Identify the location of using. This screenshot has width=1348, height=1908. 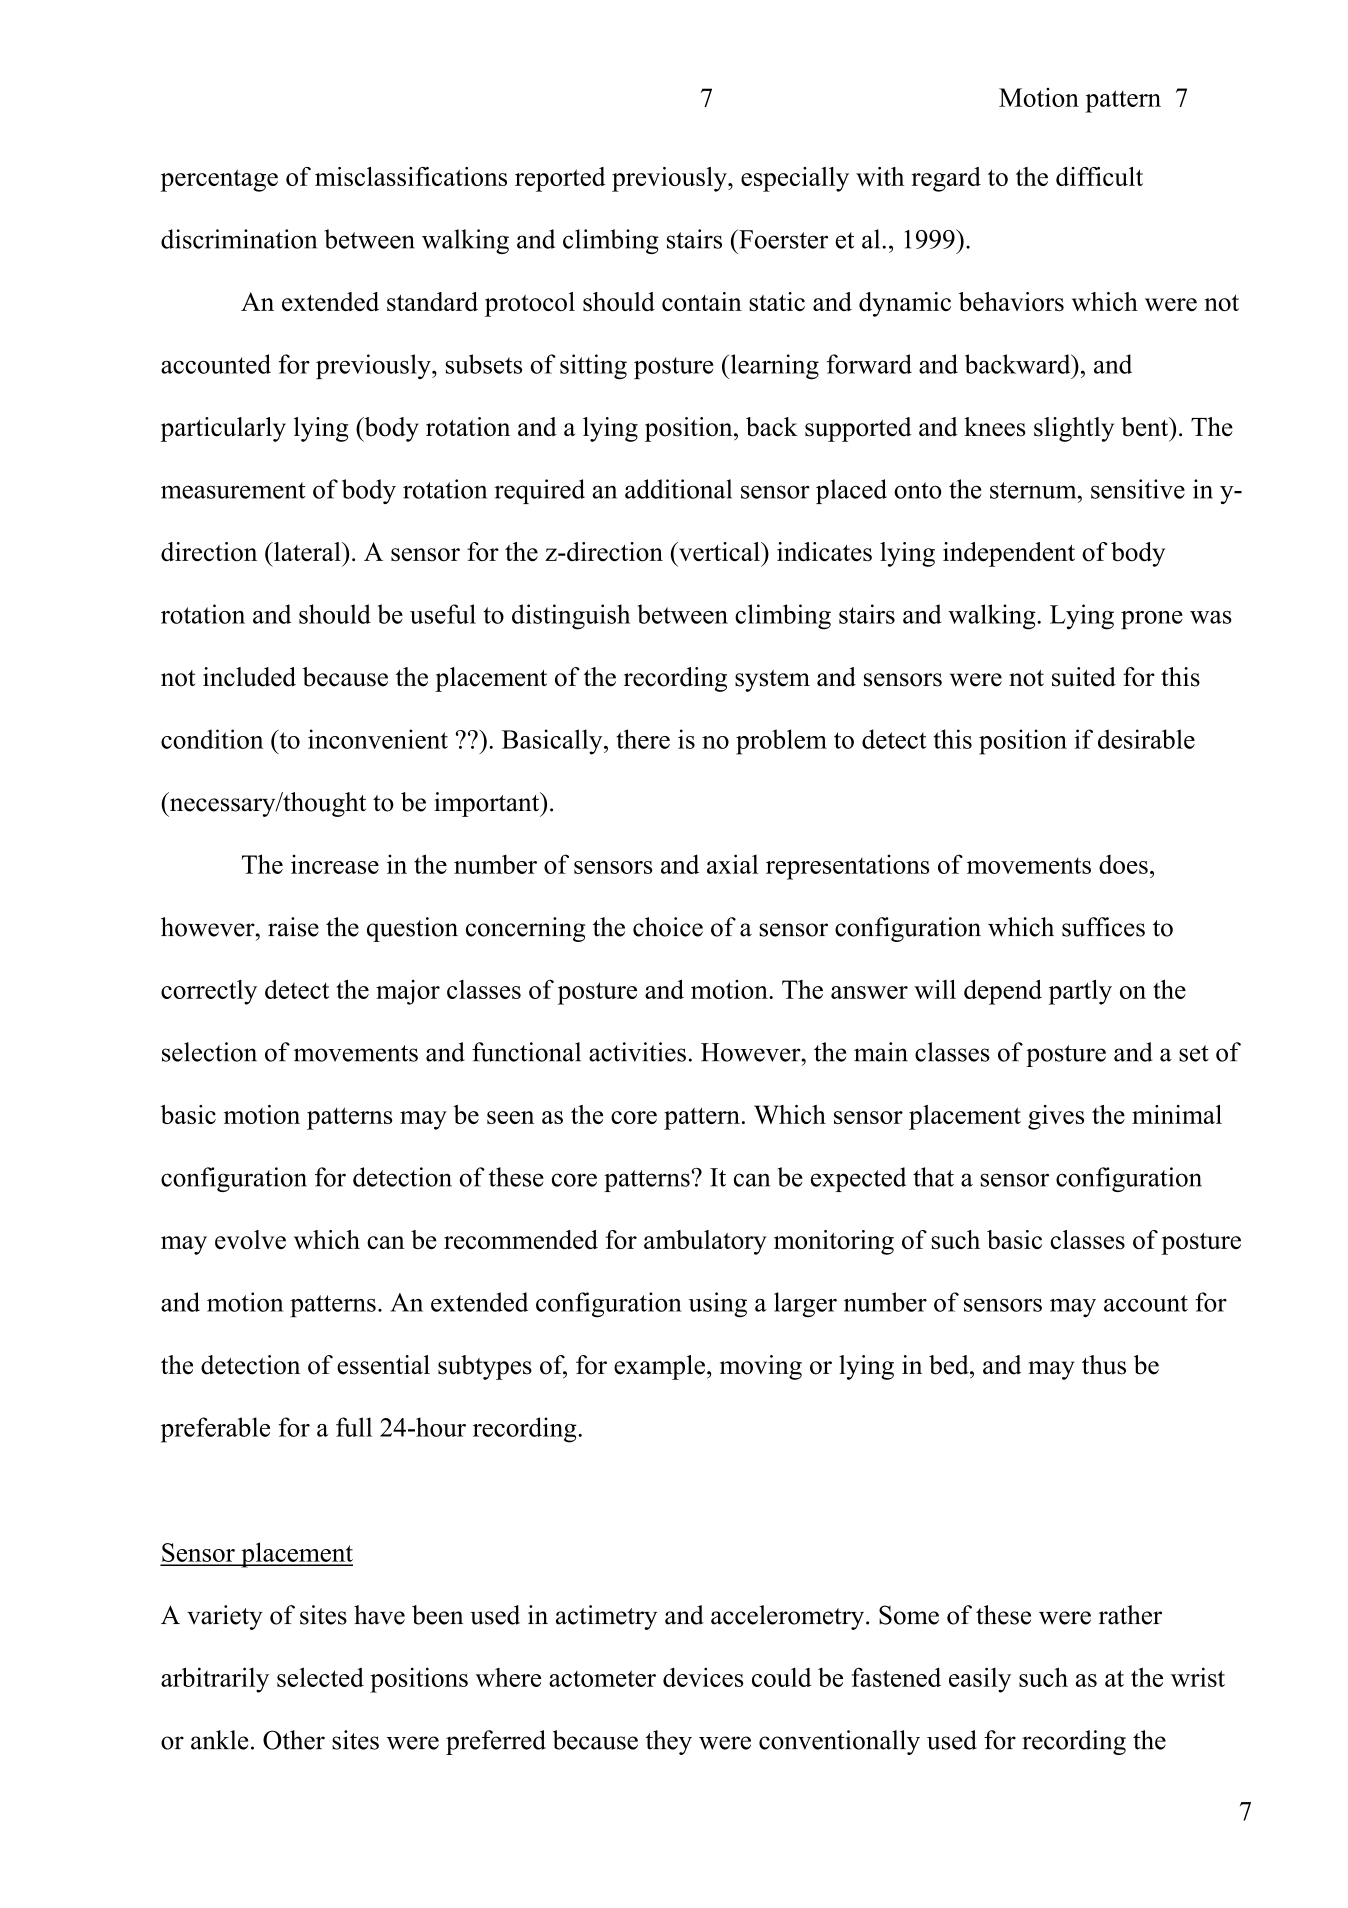
(717, 1305).
